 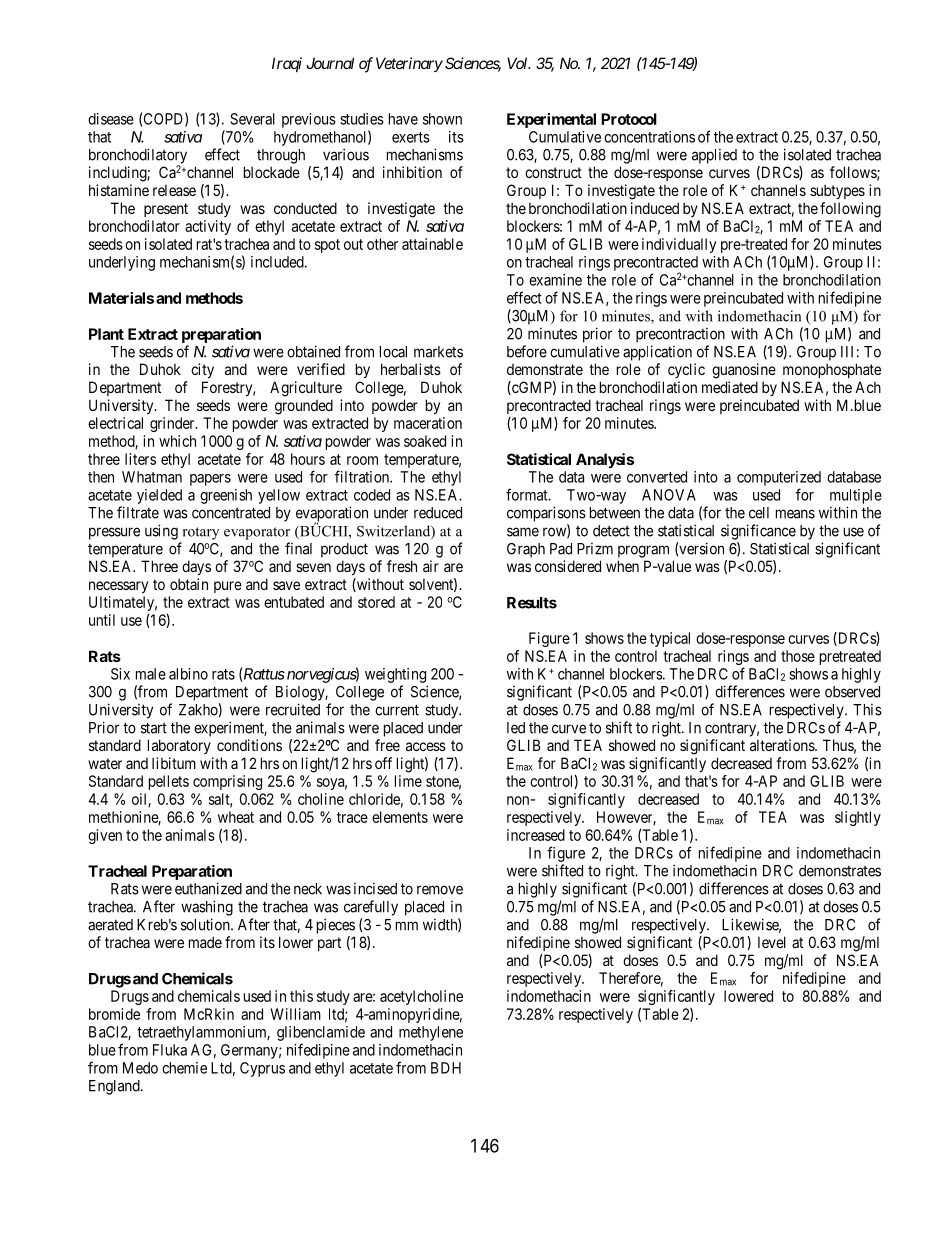 What do you see at coordinates (536, 835) in the document?
I see `increased` at bounding box center [536, 835].
